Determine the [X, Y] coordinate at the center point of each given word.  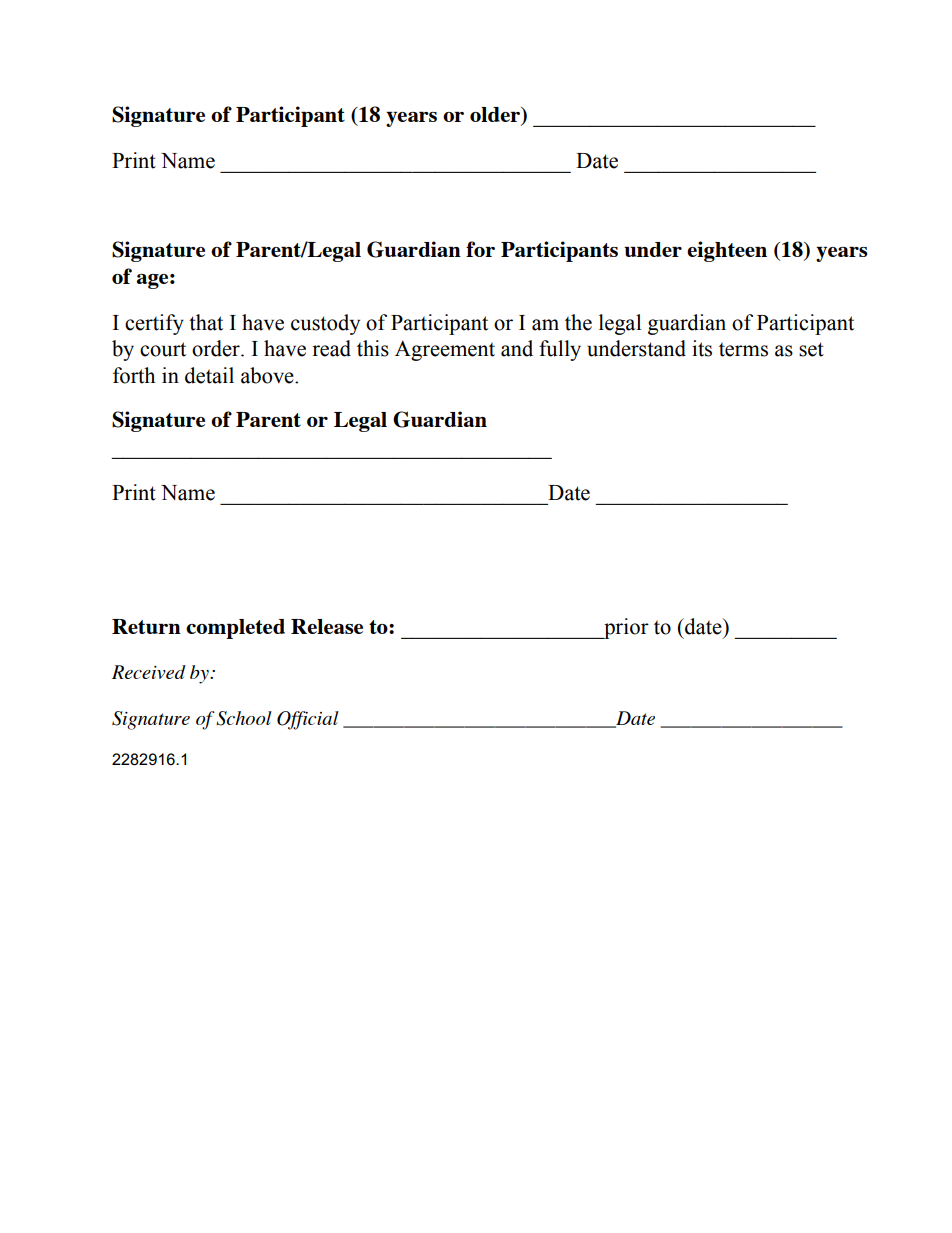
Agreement [445, 350]
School [244, 718]
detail [209, 375]
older [496, 116]
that [206, 322]
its [702, 348]
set [811, 349]
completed [235, 629]
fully [560, 350]
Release [327, 626]
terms [743, 350]
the [578, 322]
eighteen [727, 251]
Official [308, 720]
